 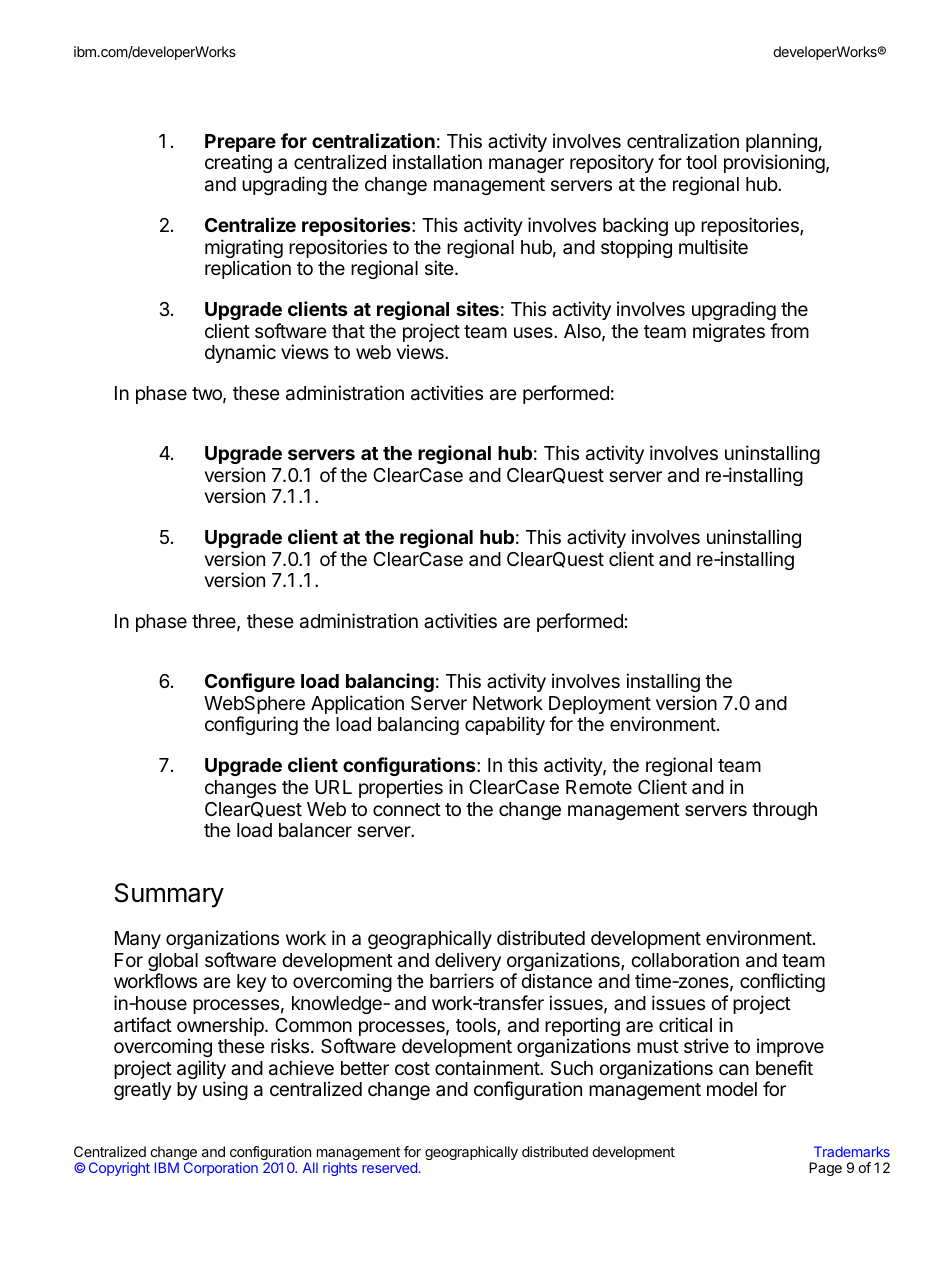 I want to click on balancer, so click(x=315, y=830).
